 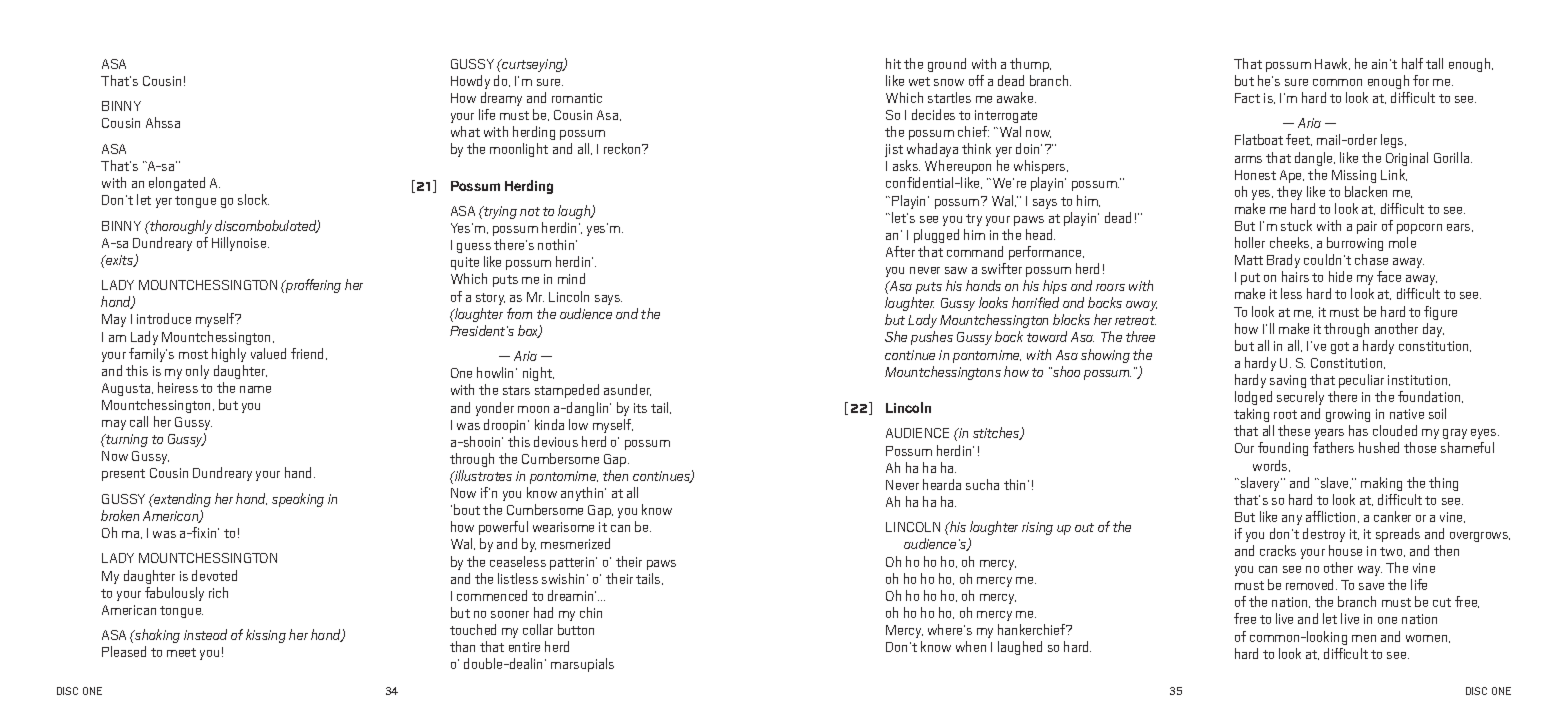 What do you see at coordinates (312, 286) in the document?
I see `proffering` at bounding box center [312, 286].
